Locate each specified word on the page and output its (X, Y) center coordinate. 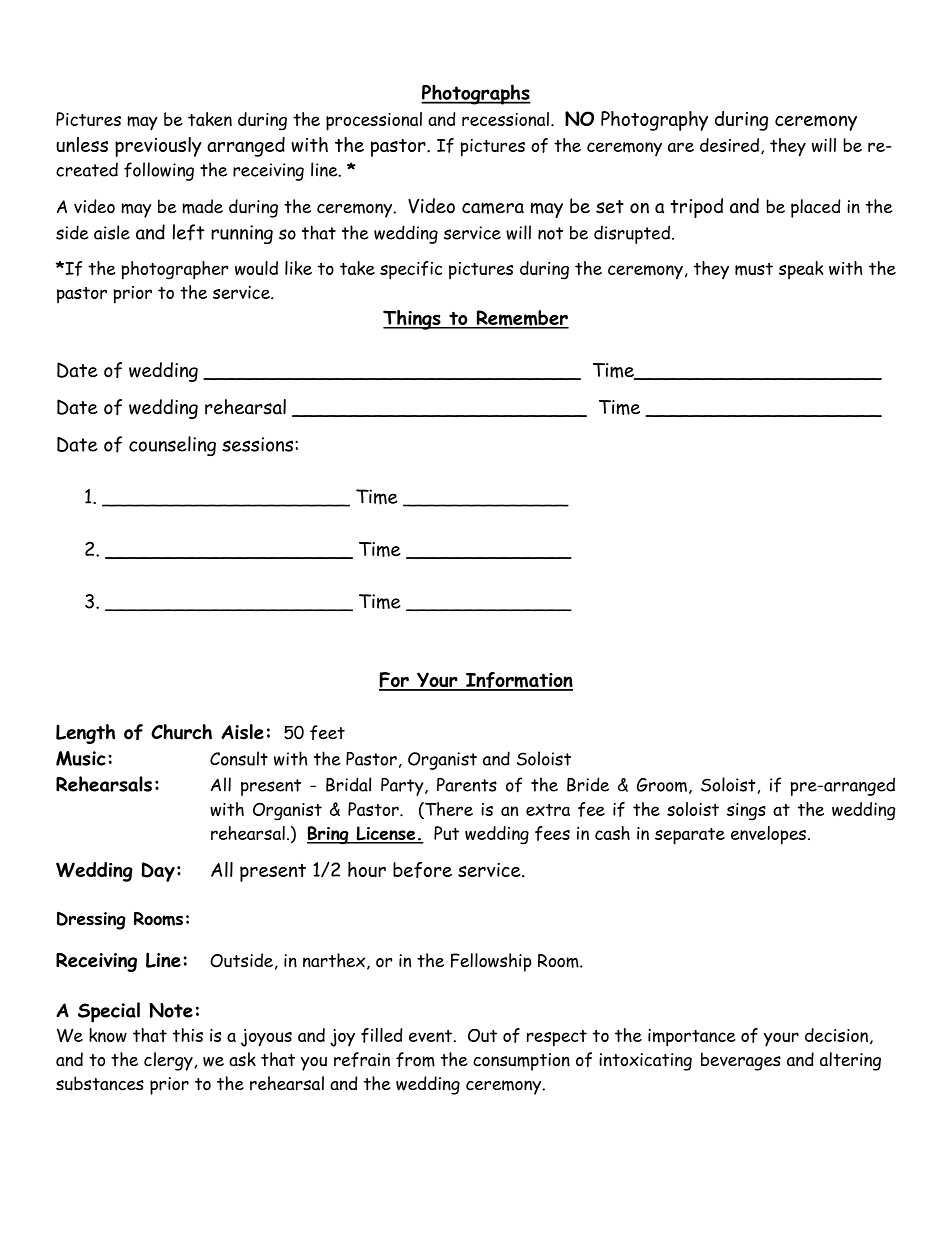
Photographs (476, 94)
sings (746, 812)
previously (158, 147)
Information (518, 681)
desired (731, 146)
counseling (172, 446)
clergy (169, 1061)
